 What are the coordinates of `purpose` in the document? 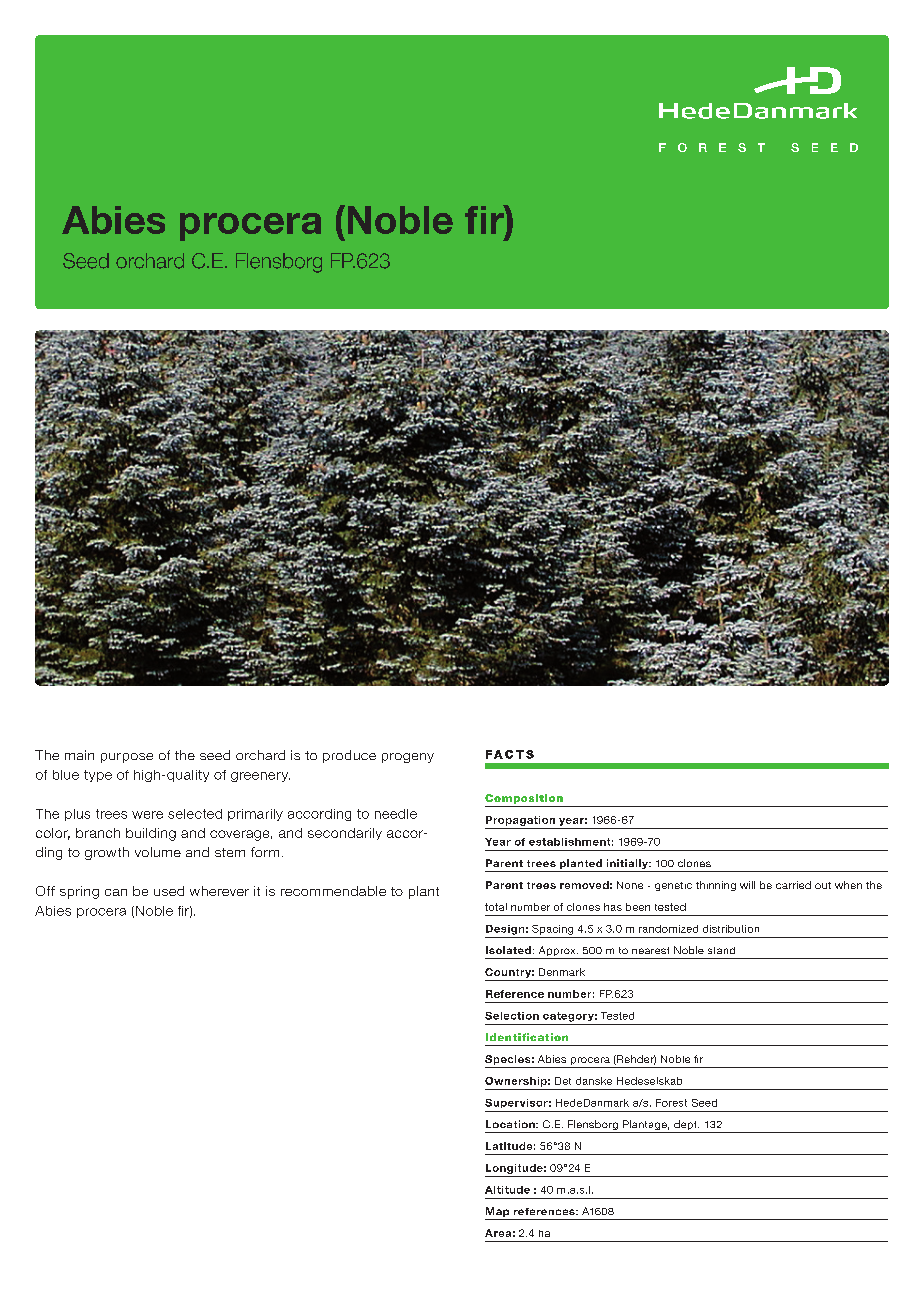 It's located at (127, 758).
